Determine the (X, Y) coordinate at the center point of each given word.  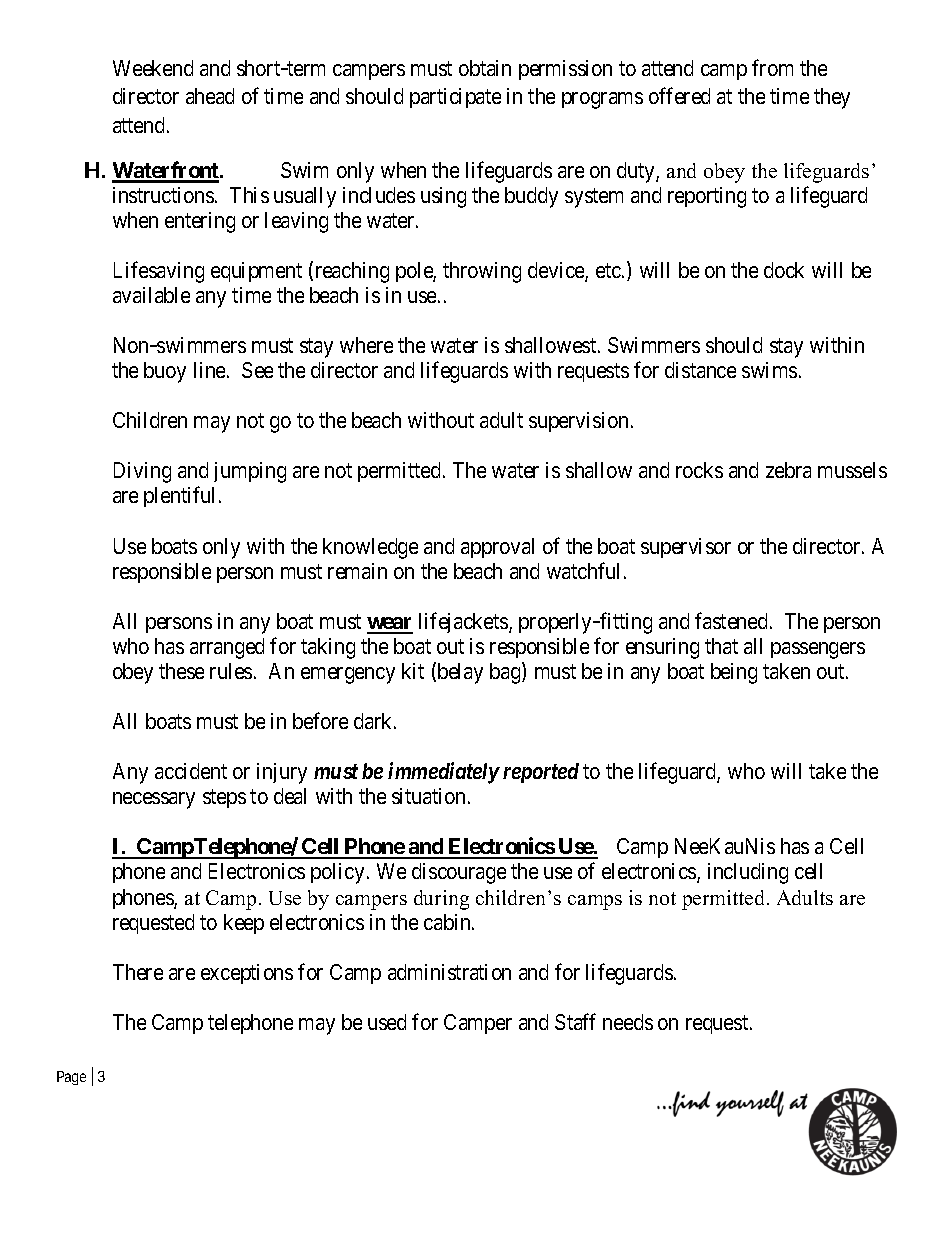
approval (497, 548)
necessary (154, 800)
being (734, 673)
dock (784, 270)
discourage (459, 873)
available (151, 295)
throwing (482, 272)
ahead (210, 96)
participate (455, 98)
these (181, 671)
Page (71, 1078)
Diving (142, 472)
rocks (699, 470)
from (772, 67)
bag (506, 673)
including (748, 873)
